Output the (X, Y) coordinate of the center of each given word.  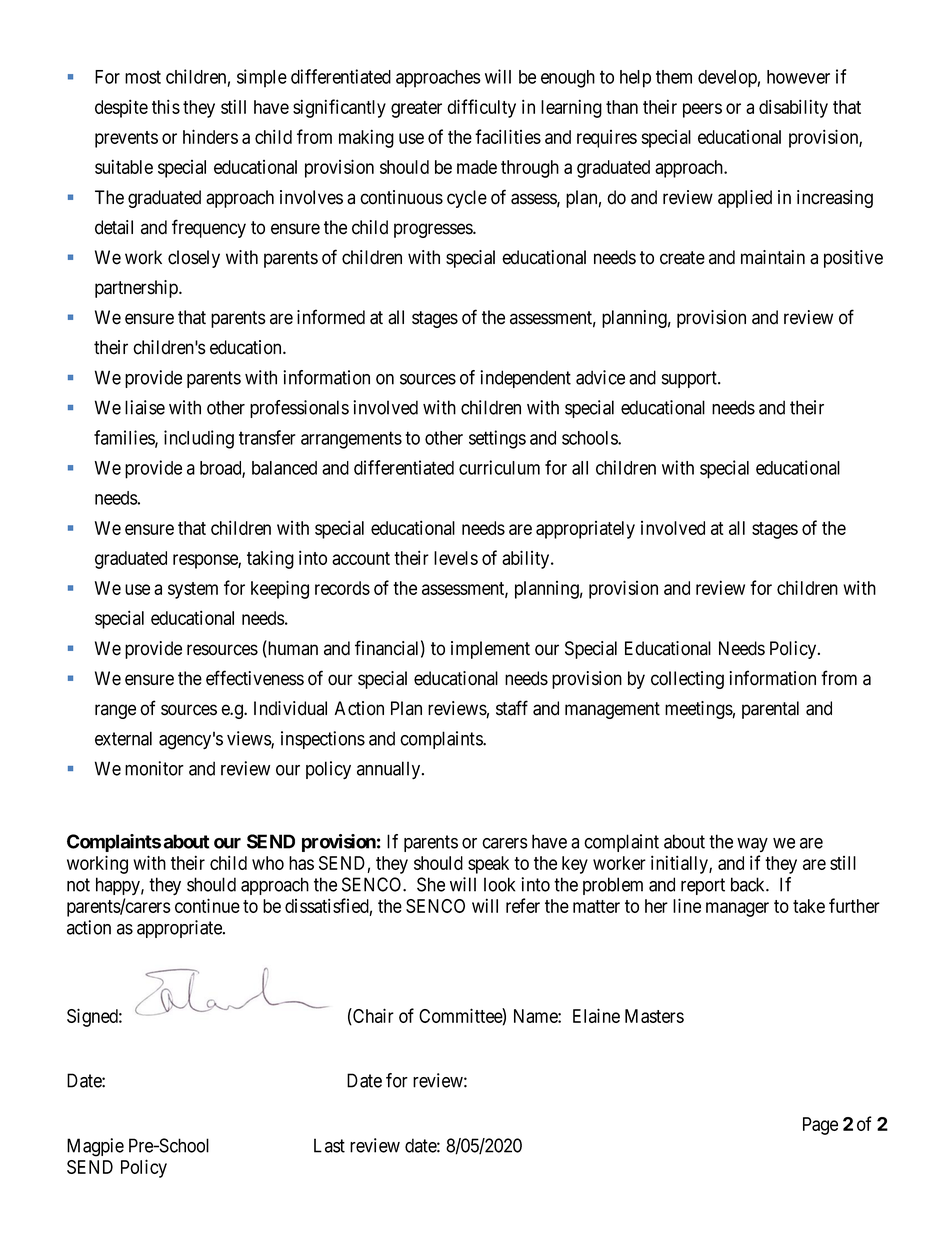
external (123, 738)
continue (207, 905)
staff (512, 708)
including (199, 439)
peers (702, 110)
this (166, 106)
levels (456, 558)
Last (329, 1145)
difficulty (481, 108)
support (690, 379)
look (499, 884)
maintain (773, 257)
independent (525, 379)
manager (737, 909)
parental (770, 710)
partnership (137, 289)
